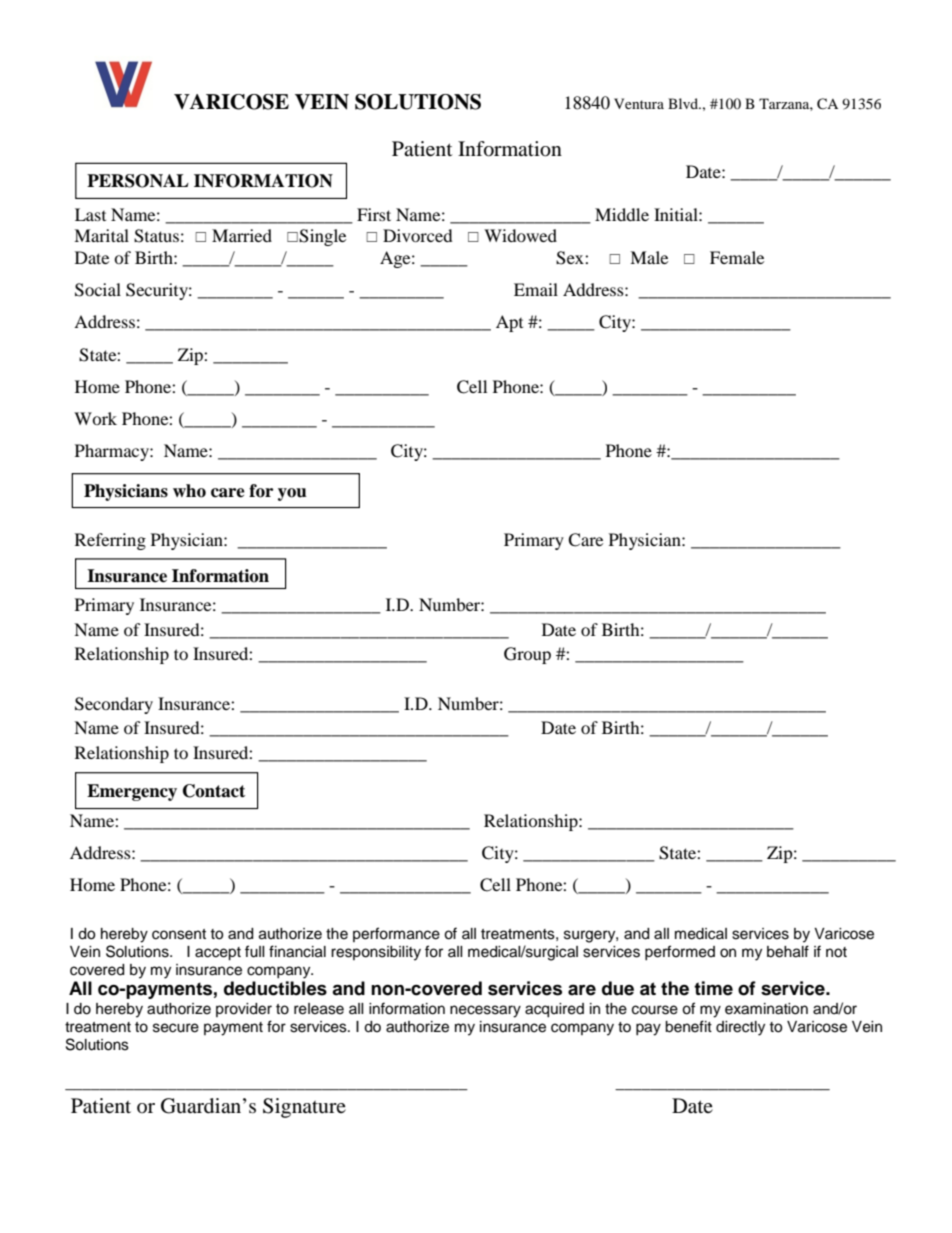 Image resolution: width=952 pixels, height=1233 pixels. I want to click on necessary, so click(485, 1011).
